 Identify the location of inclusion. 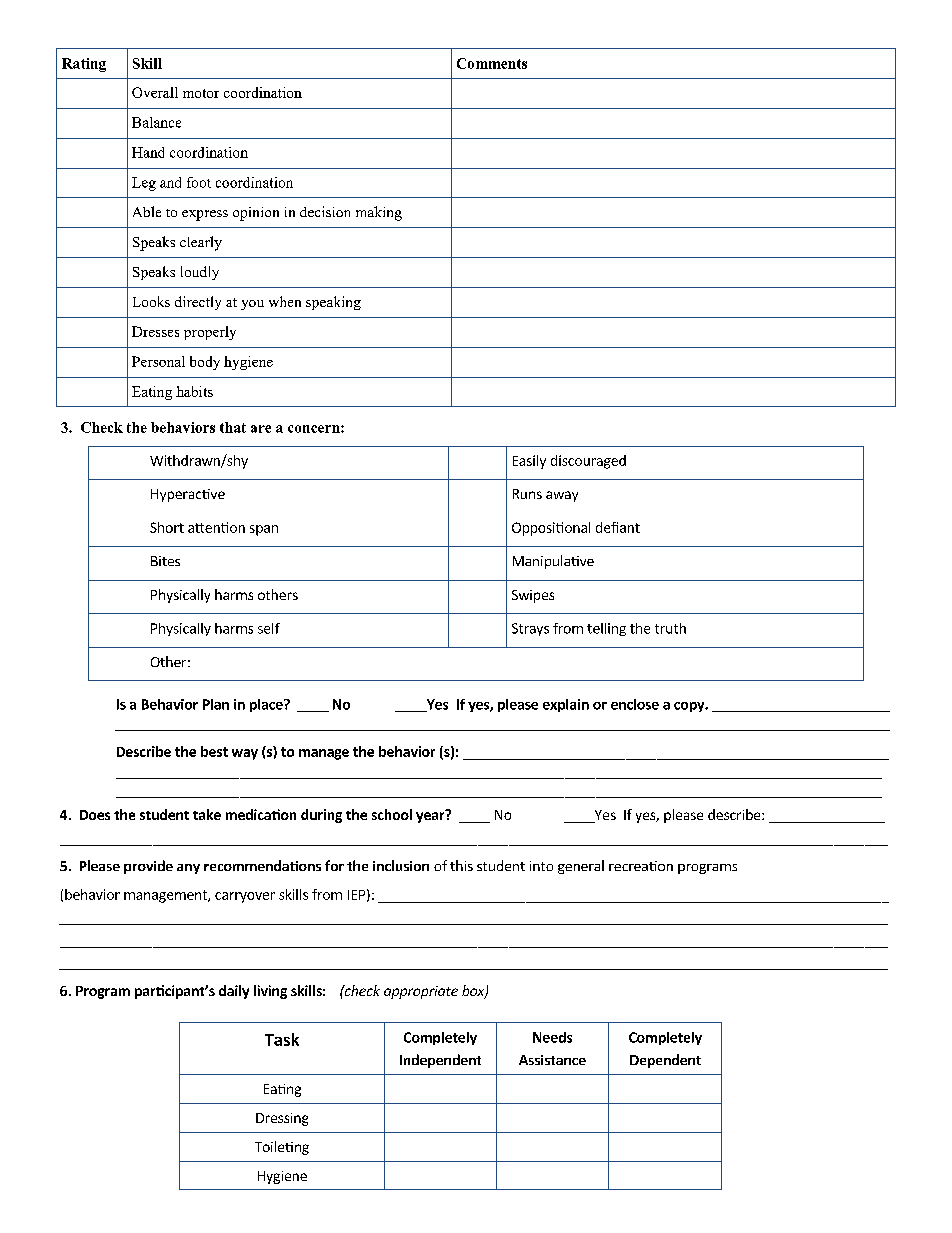
(401, 865).
